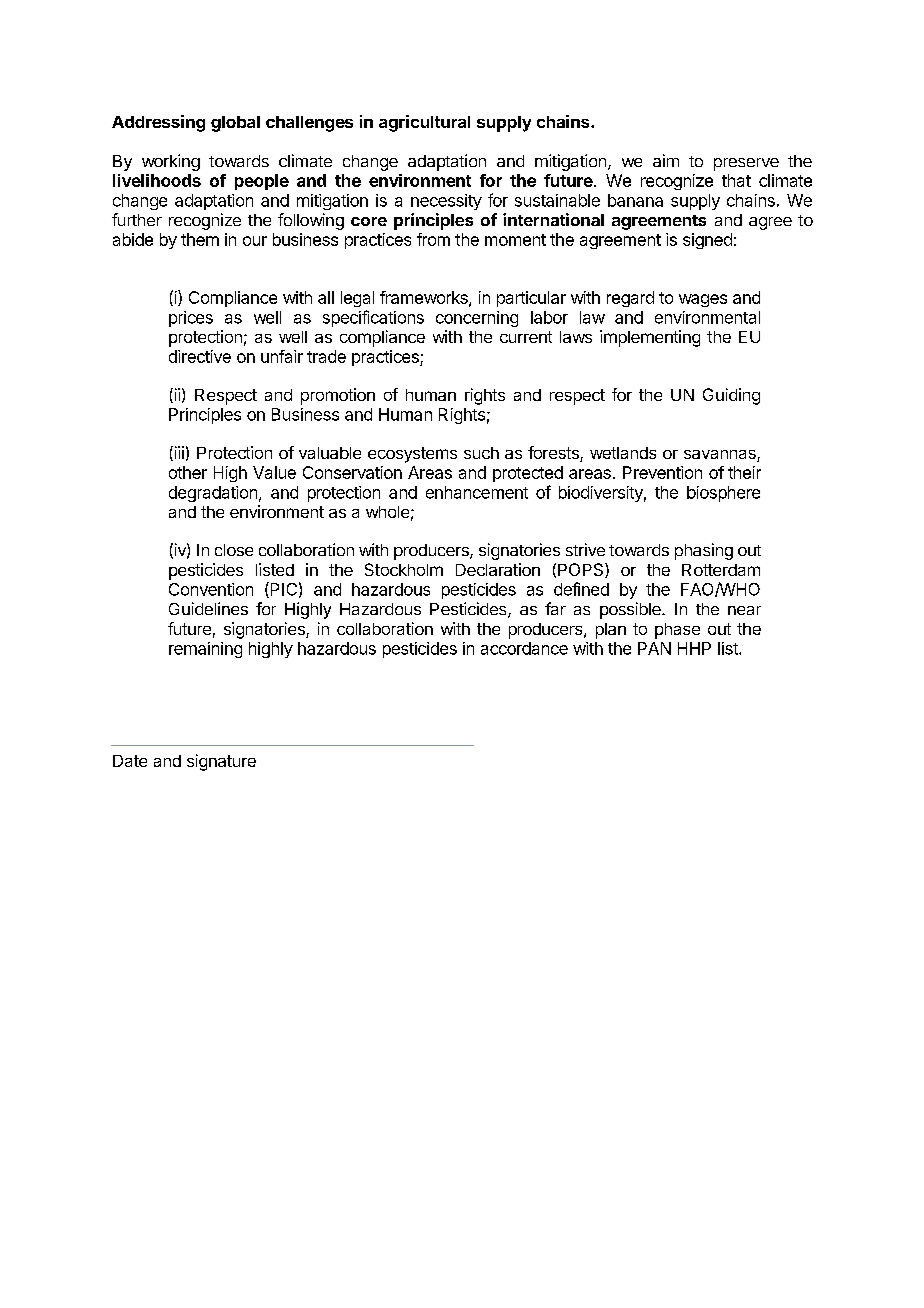  Describe the element at coordinates (221, 762) in the screenshot. I see `signature` at that location.
